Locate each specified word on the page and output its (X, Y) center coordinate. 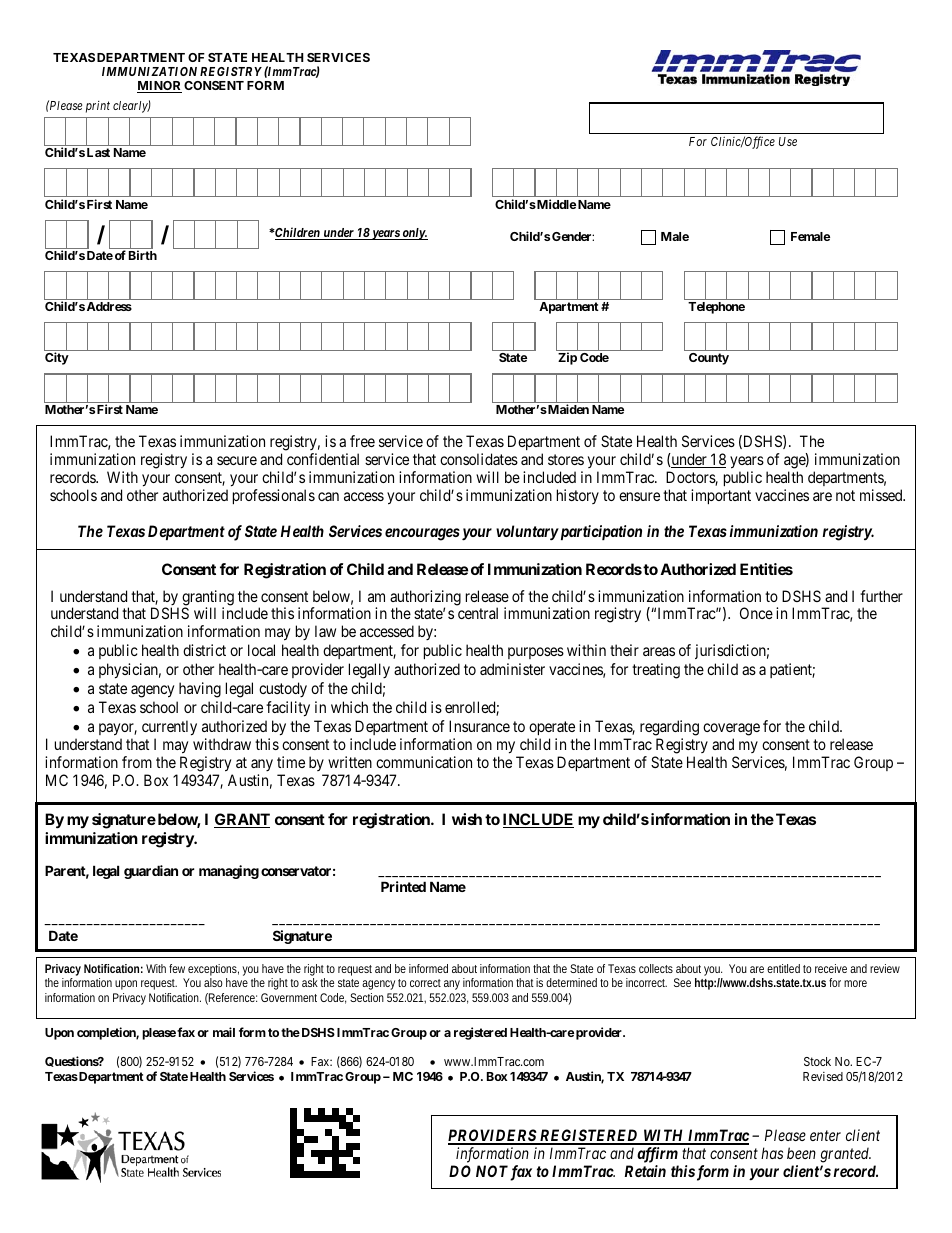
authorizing (425, 599)
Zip (567, 358)
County (709, 359)
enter (825, 1136)
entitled (783, 968)
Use (788, 141)
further (881, 596)
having (200, 690)
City (57, 358)
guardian (151, 872)
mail (224, 1032)
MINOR (159, 87)
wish (467, 819)
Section (367, 997)
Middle (555, 204)
